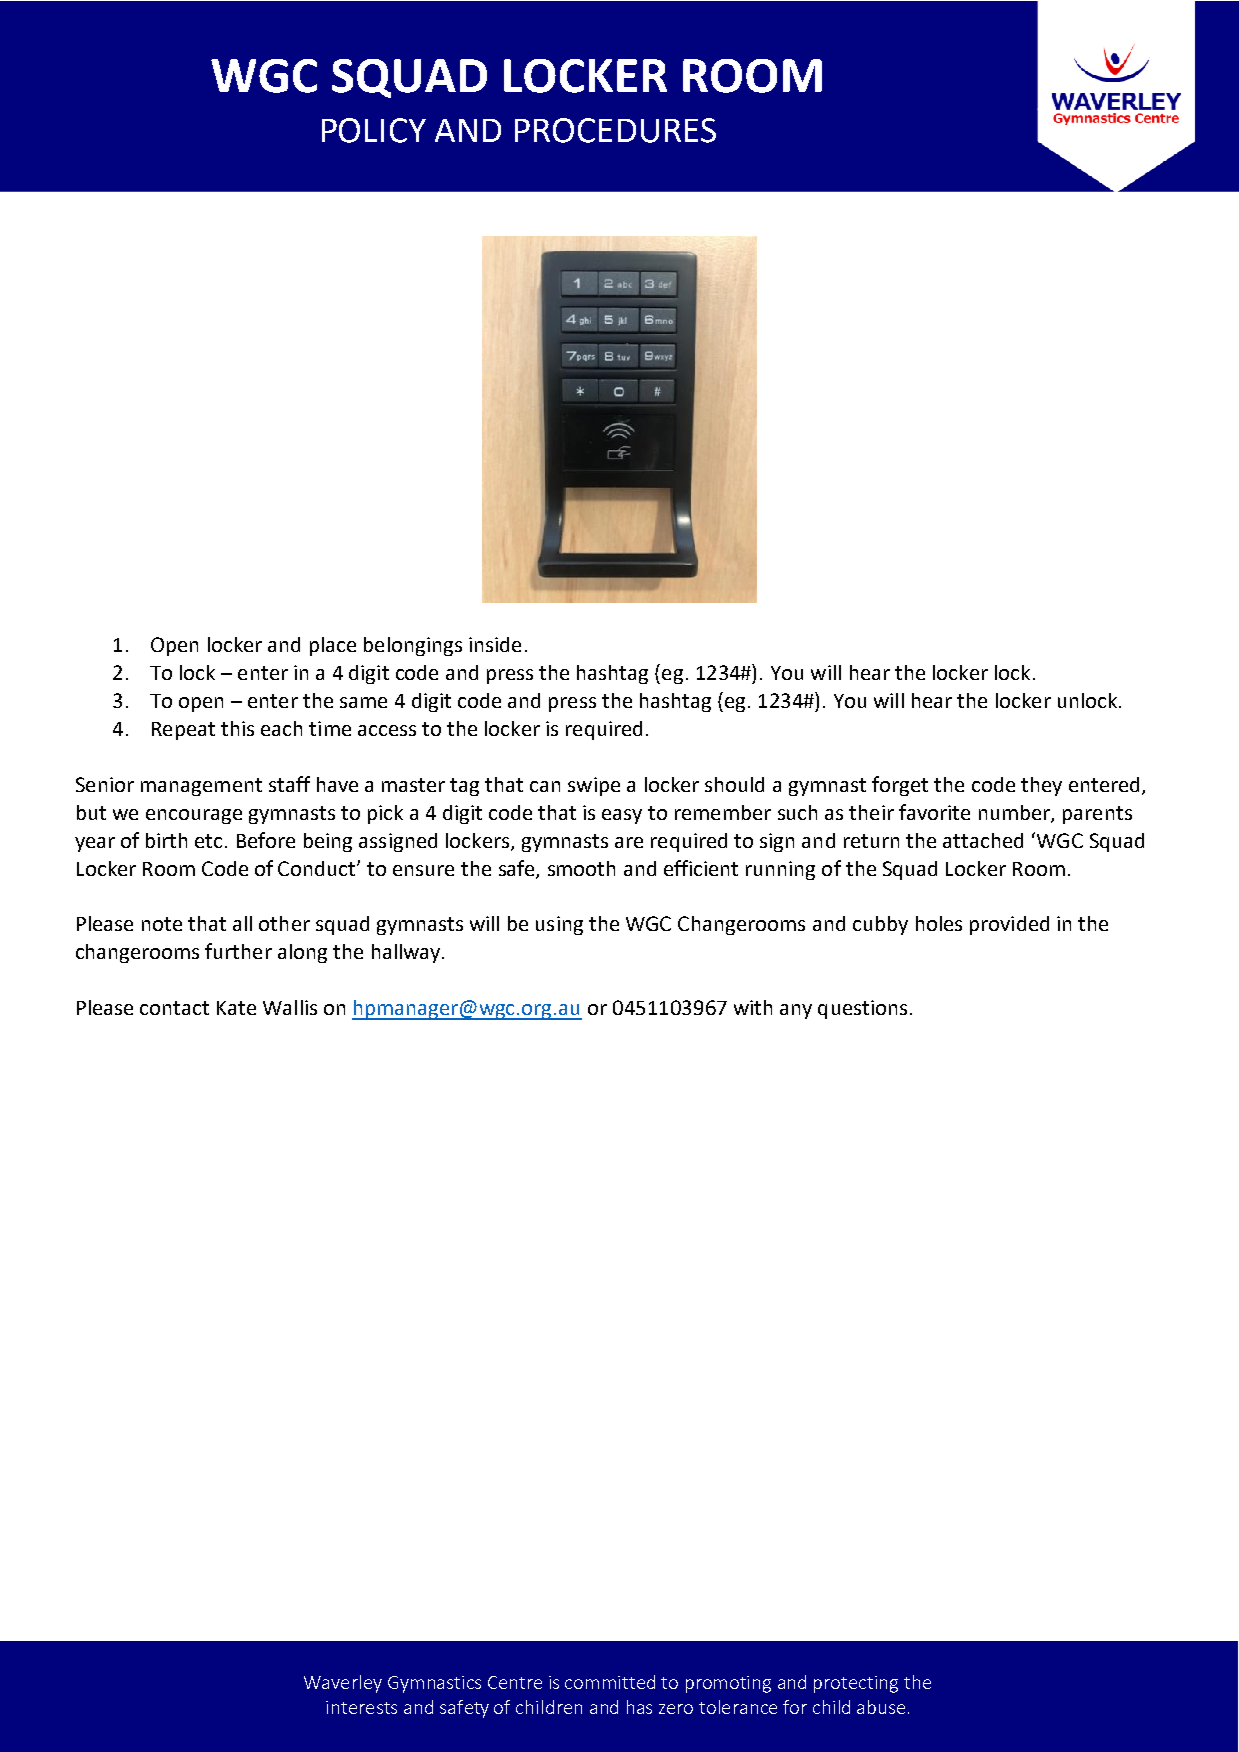 The height and width of the page is (1752, 1239). What do you see at coordinates (1009, 925) in the page?
I see `provided` at bounding box center [1009, 925].
